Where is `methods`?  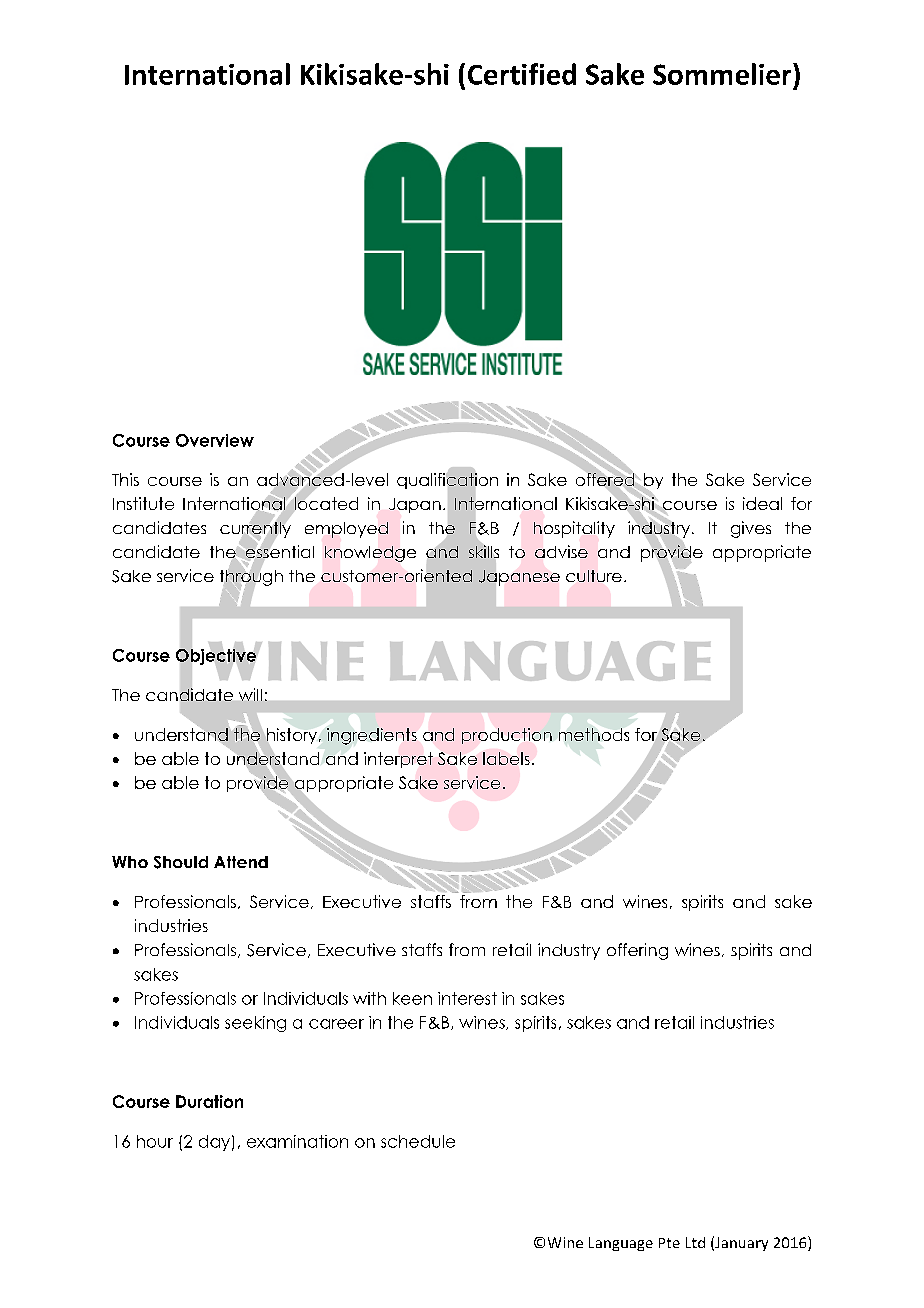
methods is located at coordinates (594, 734).
